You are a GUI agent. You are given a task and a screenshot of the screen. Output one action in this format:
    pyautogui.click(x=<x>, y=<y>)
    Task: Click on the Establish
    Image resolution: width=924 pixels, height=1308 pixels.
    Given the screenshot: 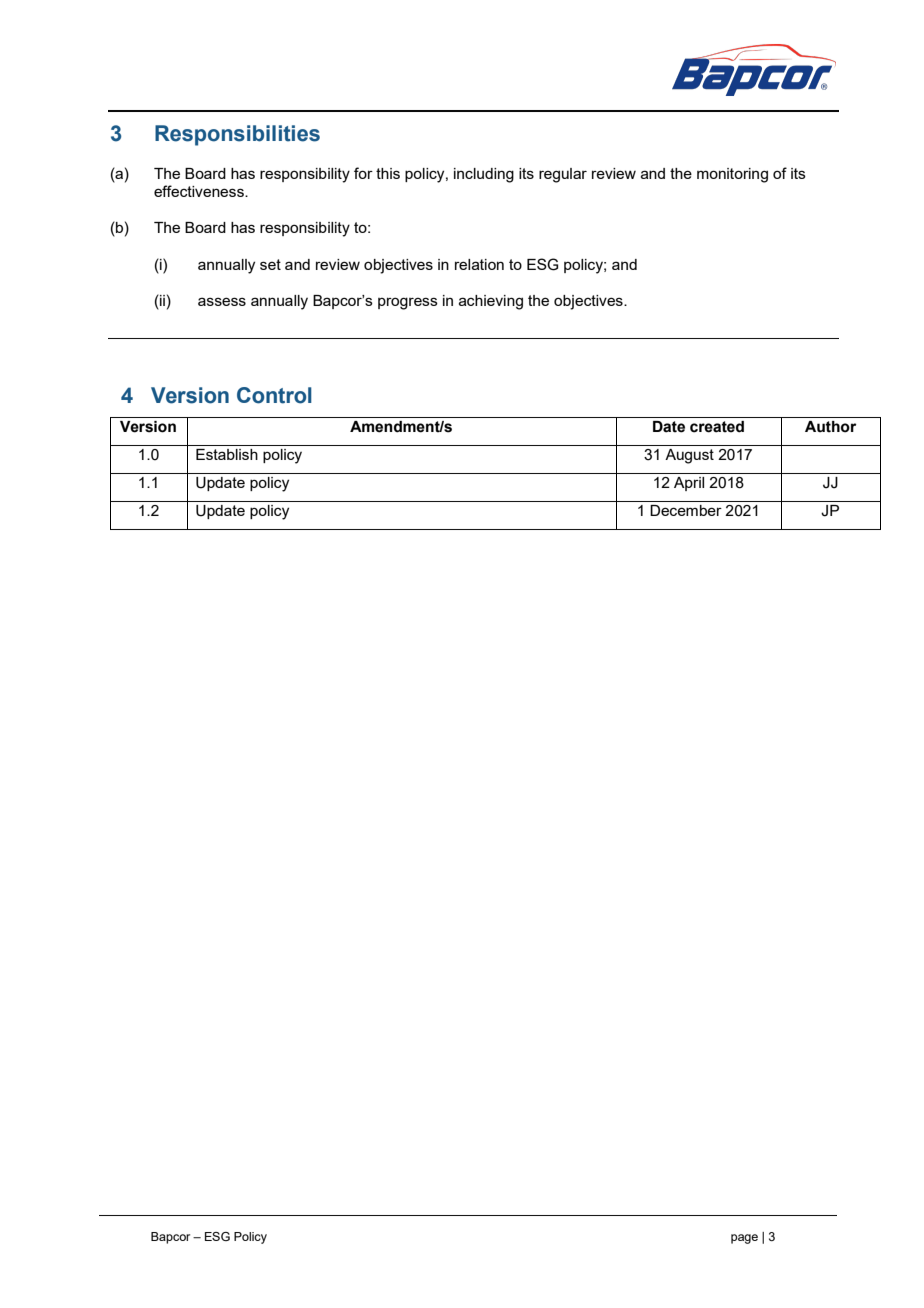 What is the action you would take?
    pyautogui.click(x=227, y=454)
